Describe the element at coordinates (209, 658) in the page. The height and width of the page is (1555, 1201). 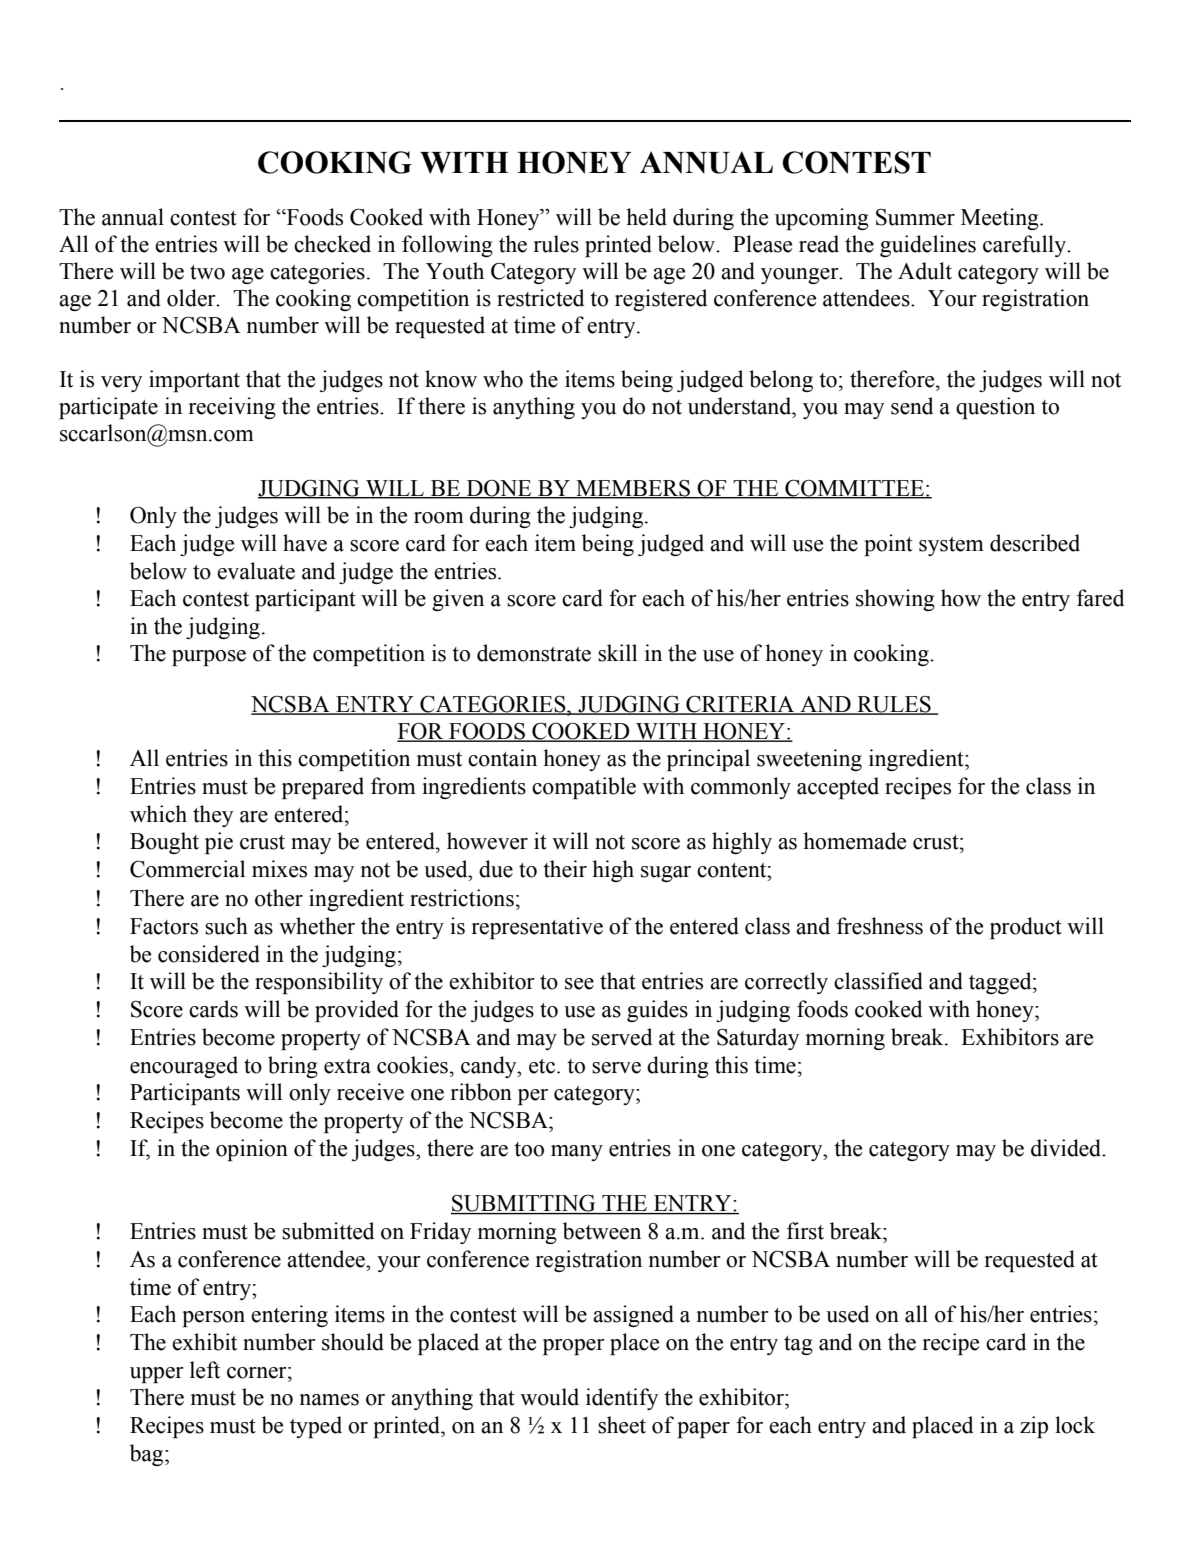
I see `purpose` at that location.
